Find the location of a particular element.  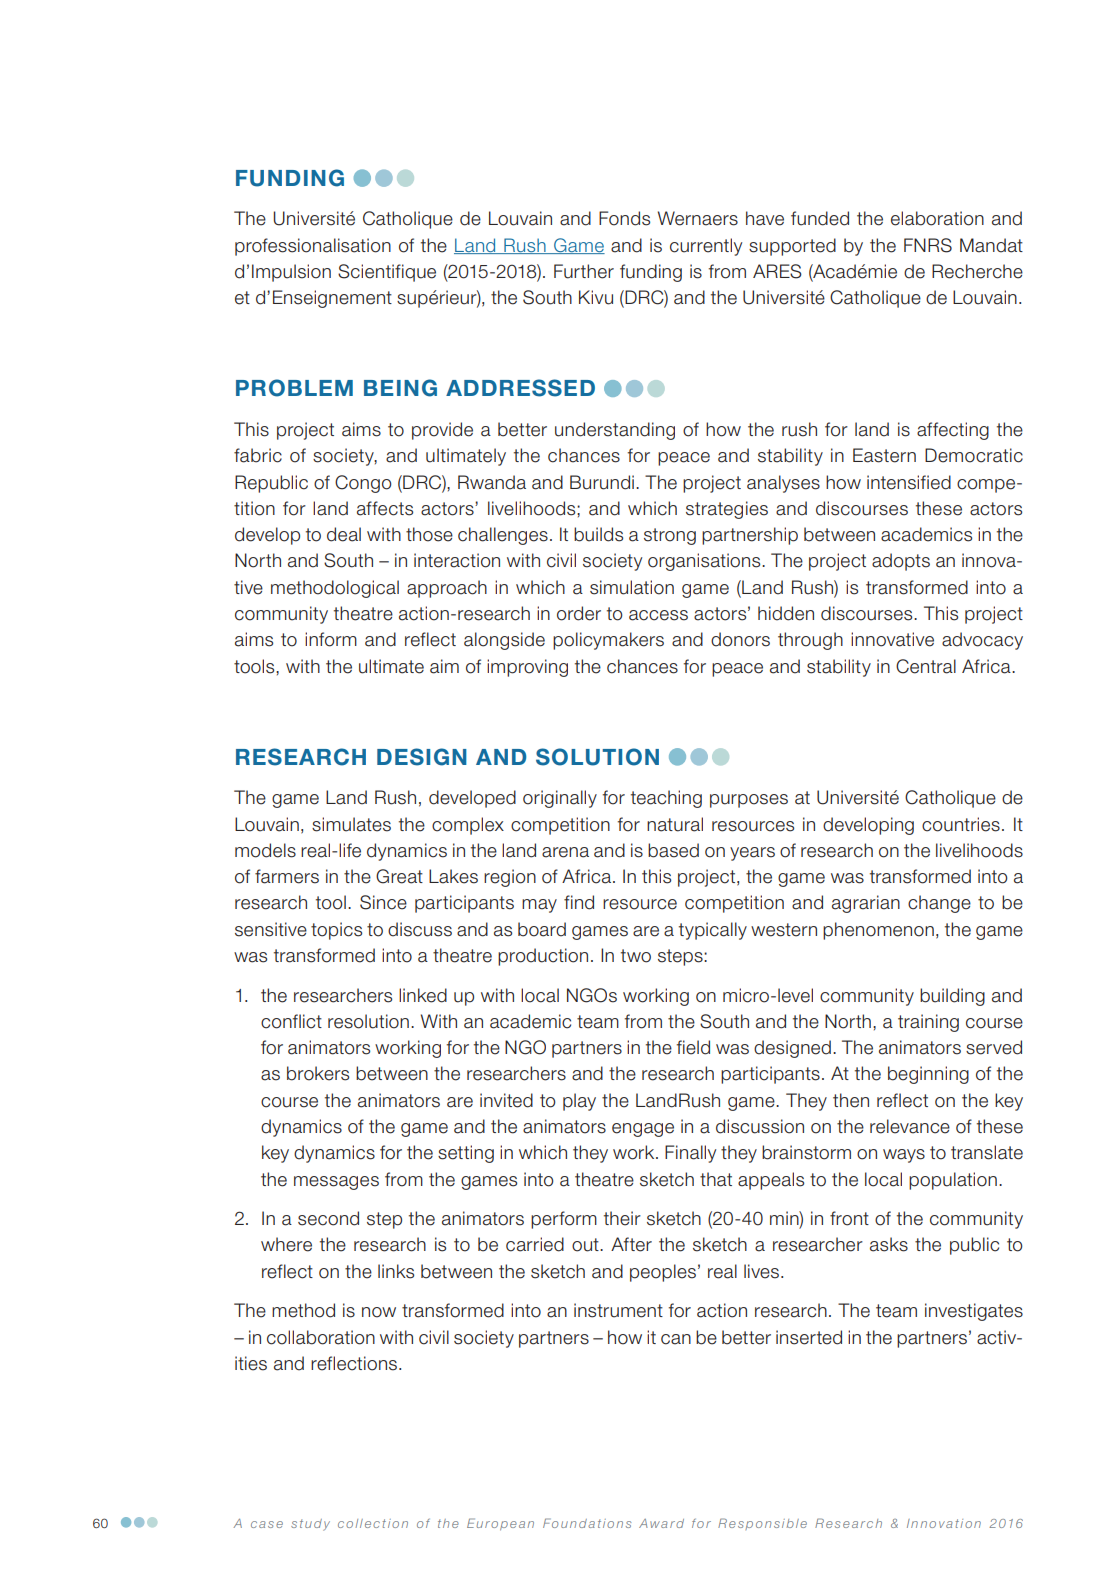

topics is located at coordinates (336, 931).
